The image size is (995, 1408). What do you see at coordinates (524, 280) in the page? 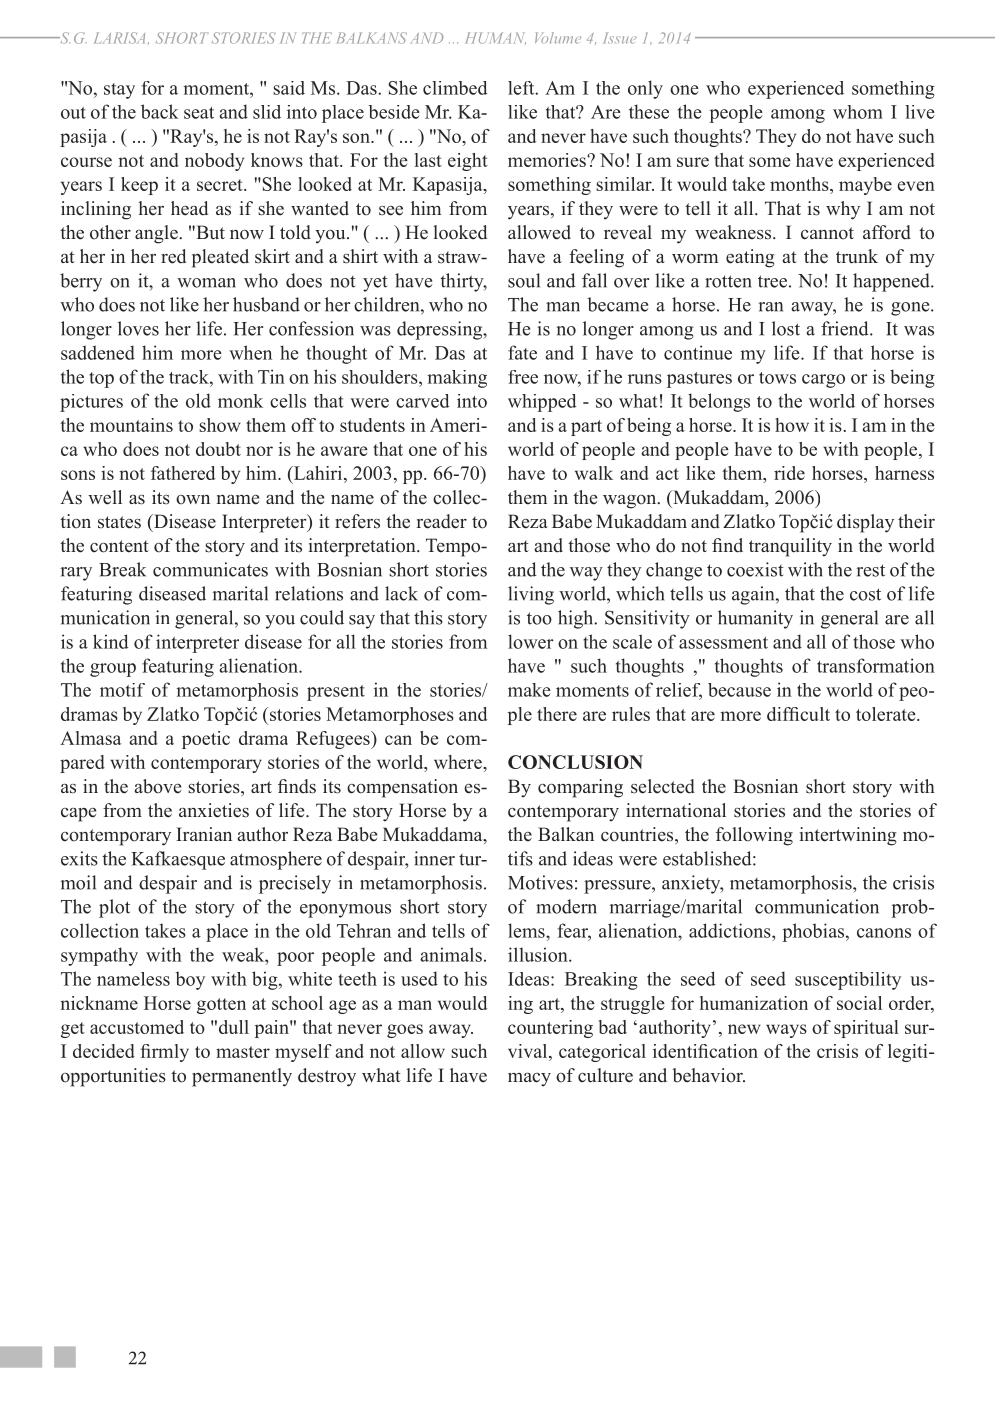
I see `soul` at bounding box center [524, 280].
